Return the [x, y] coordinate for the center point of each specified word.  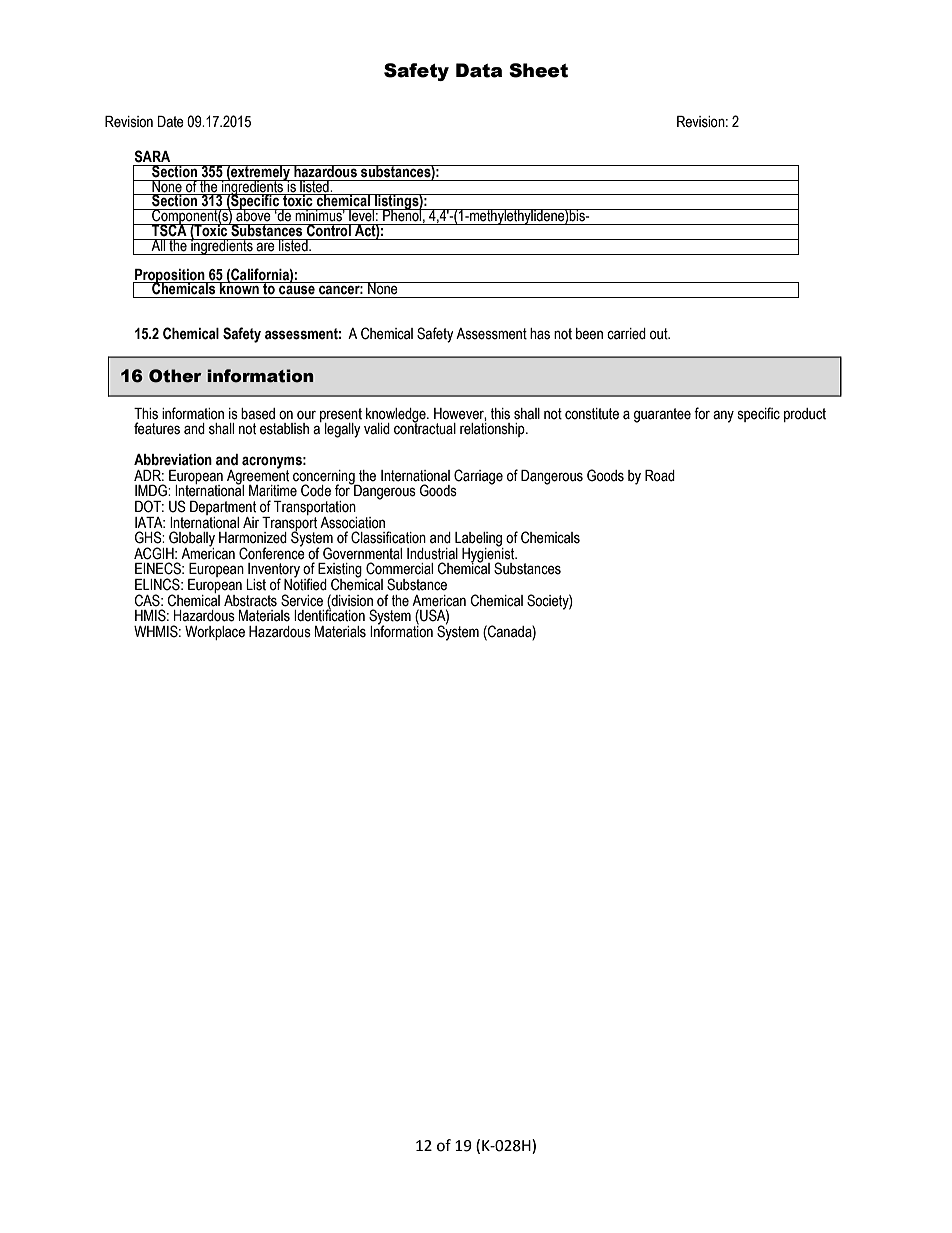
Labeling [479, 540]
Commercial [399, 568]
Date [171, 122]
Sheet [538, 70]
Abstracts [250, 601]
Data [479, 70]
